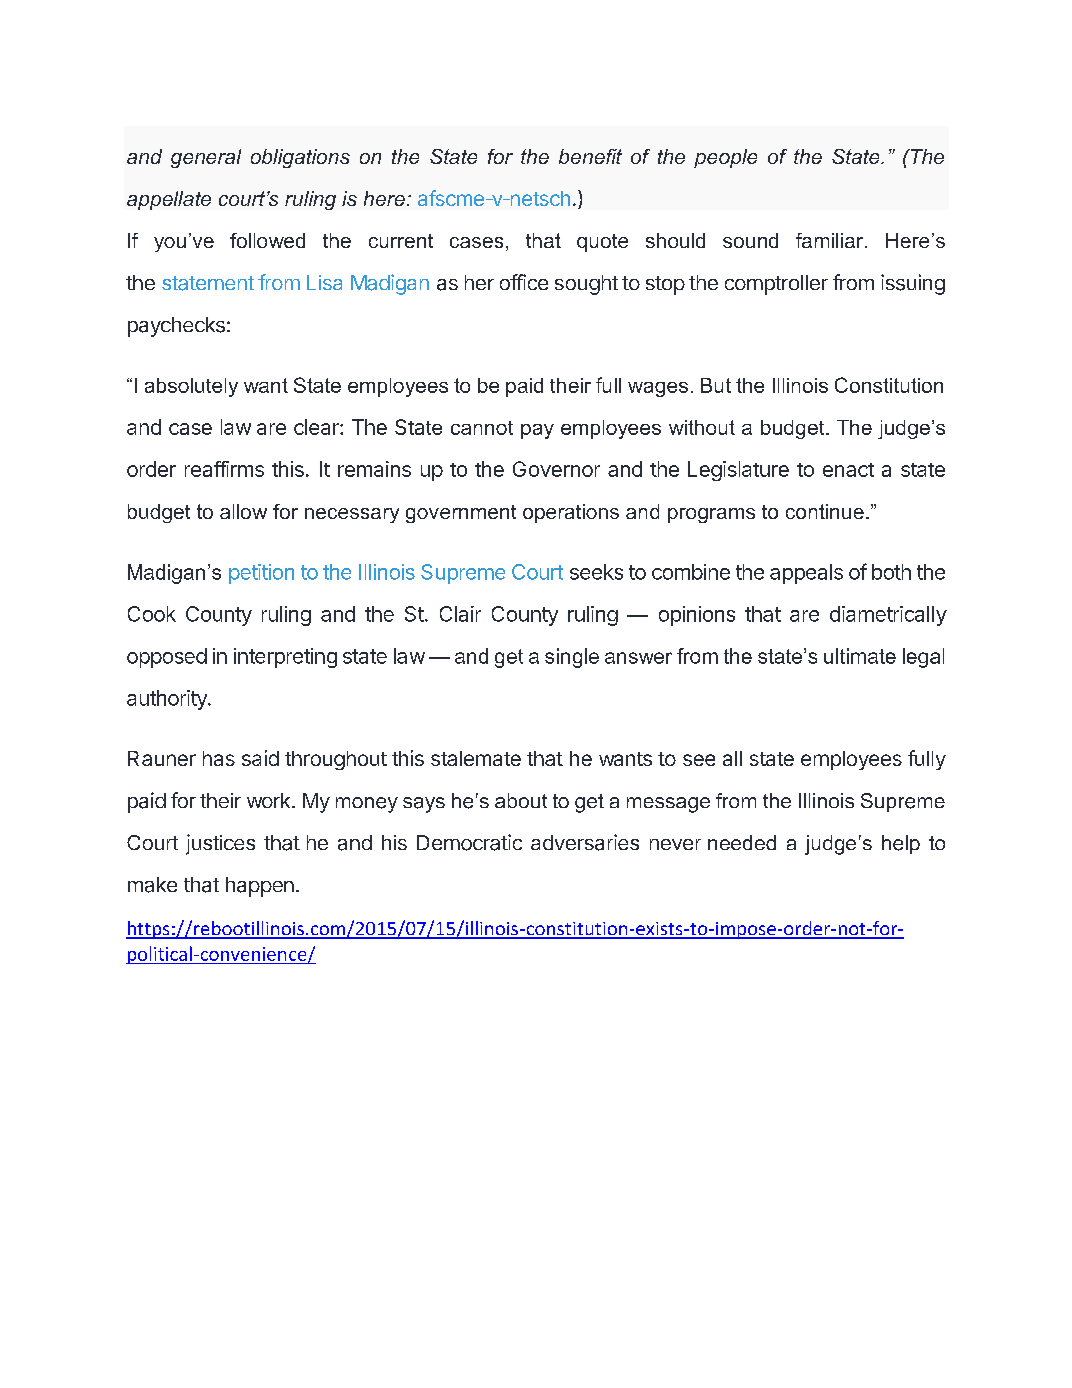  What do you see at coordinates (524, 282) in the page?
I see `office` at bounding box center [524, 282].
